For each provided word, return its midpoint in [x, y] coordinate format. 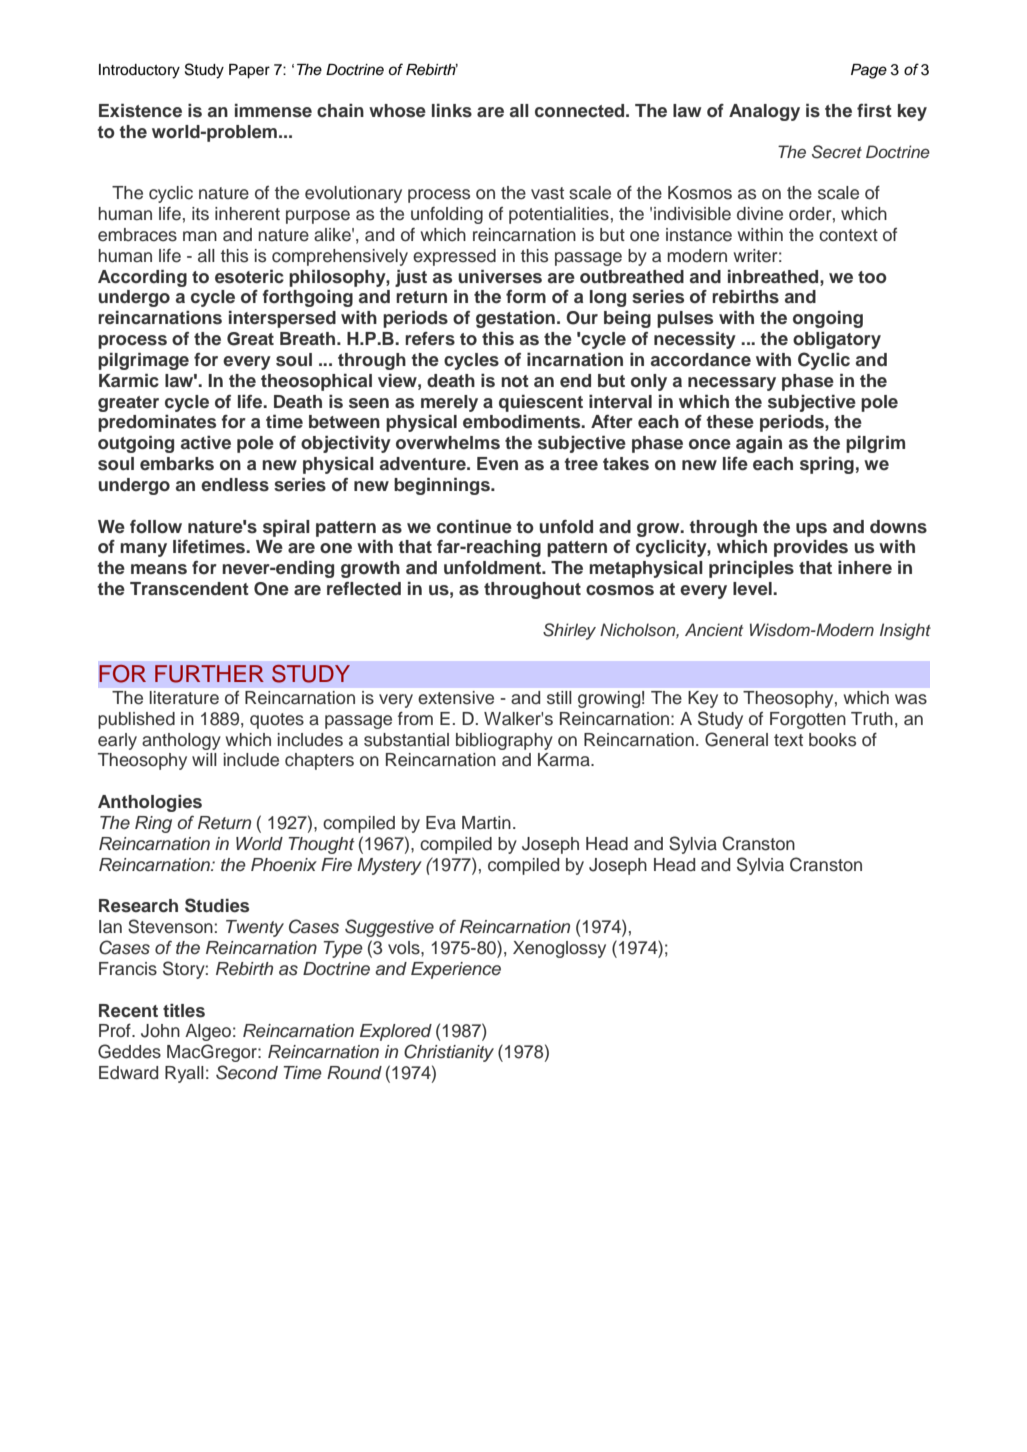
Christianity [449, 1053]
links [452, 111]
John [160, 1031]
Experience [456, 970]
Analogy [764, 112]
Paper [249, 71]
